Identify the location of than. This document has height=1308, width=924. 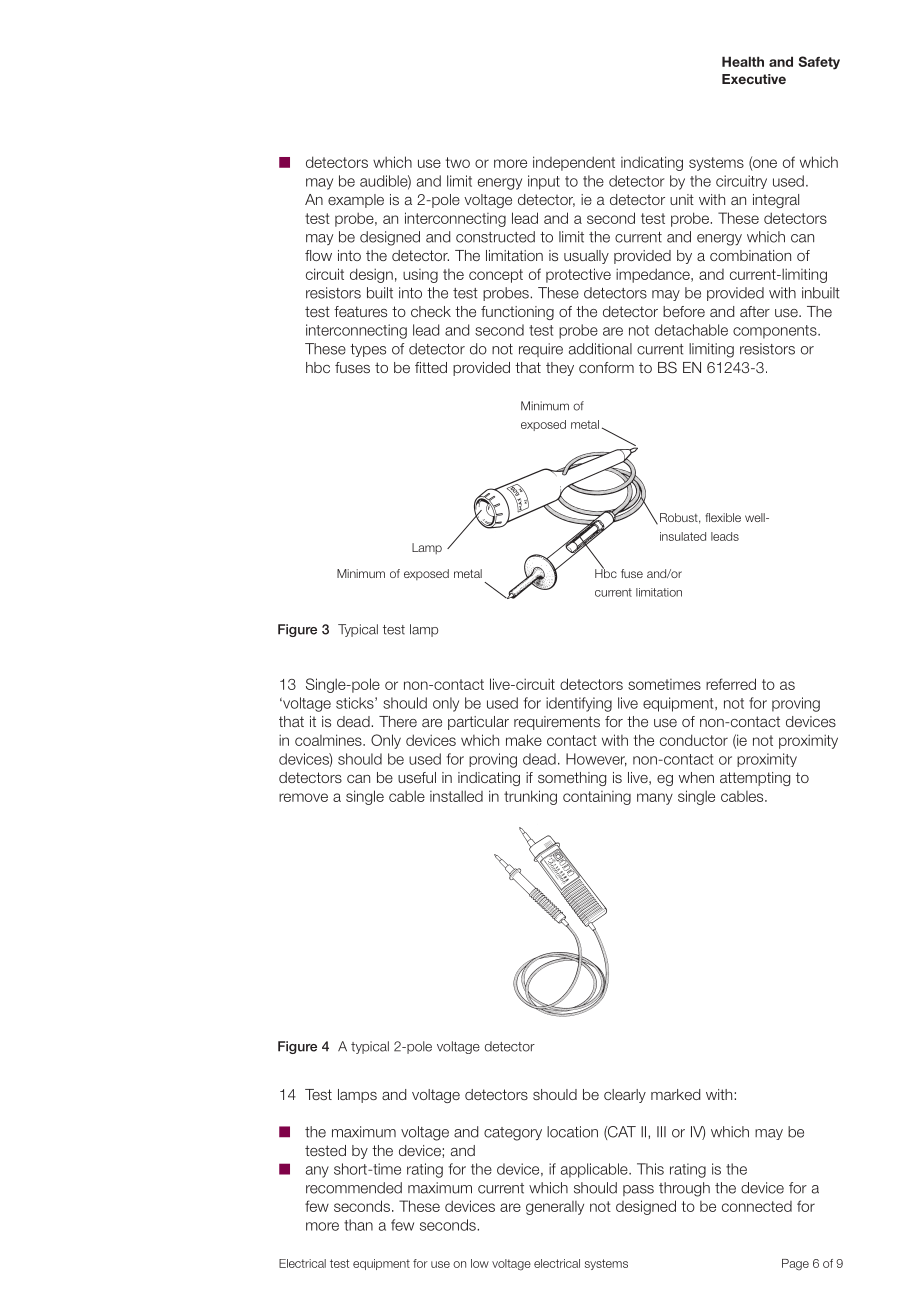
(358, 1225).
